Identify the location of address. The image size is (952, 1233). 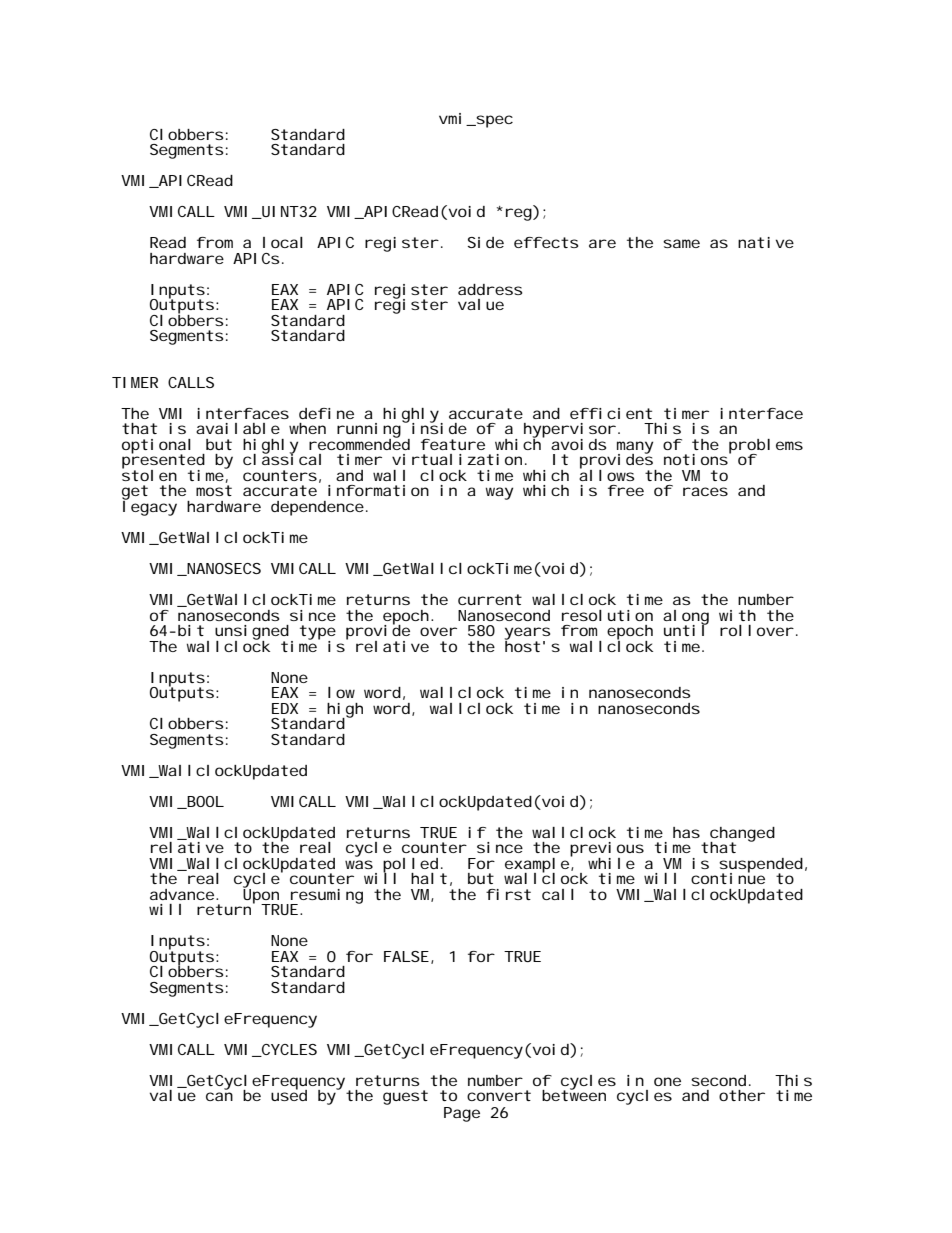
(490, 289).
